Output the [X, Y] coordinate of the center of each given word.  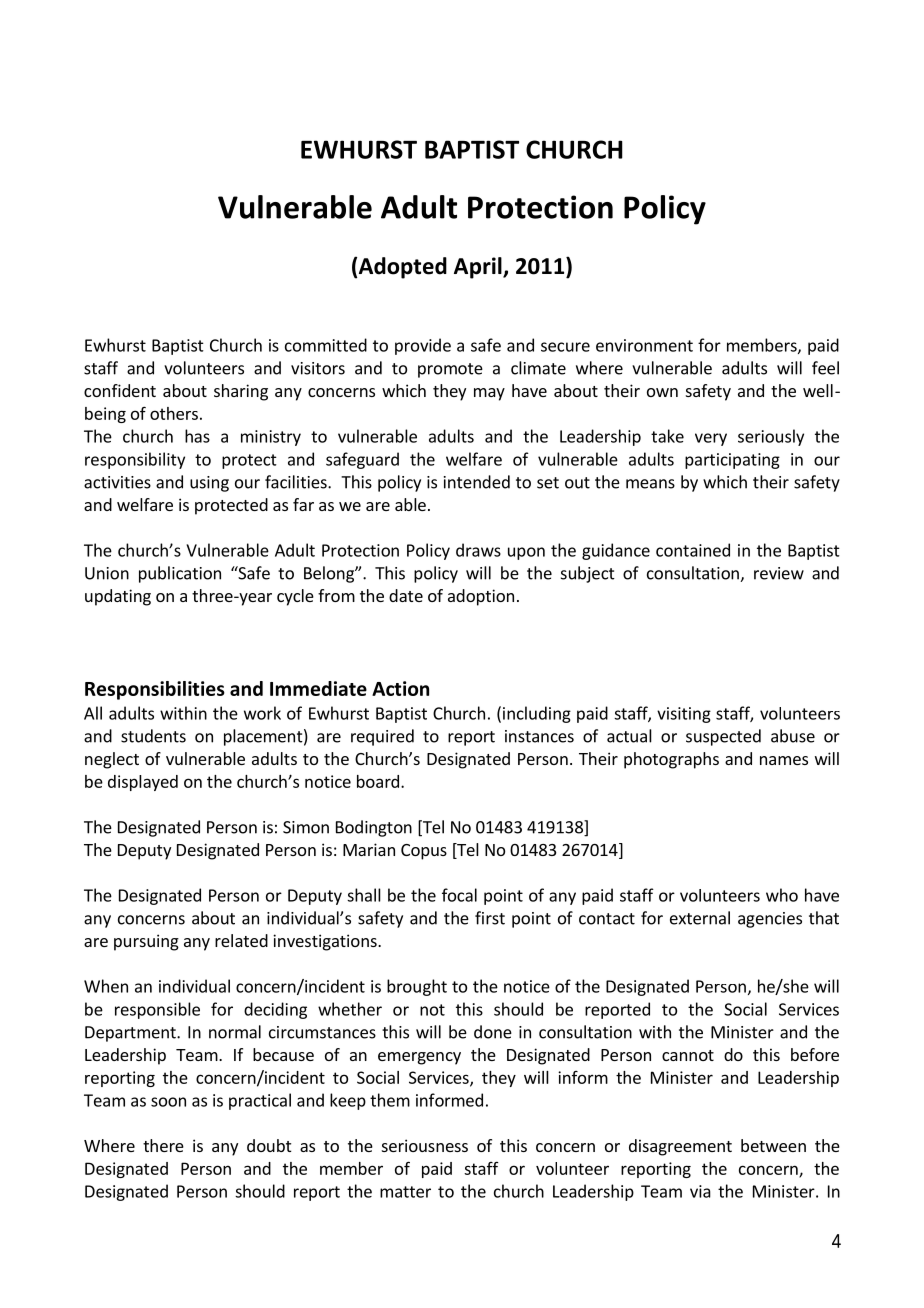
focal [459, 895]
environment [644, 345]
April [479, 268]
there [163, 1145]
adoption [481, 597]
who [782, 895]
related [241, 940]
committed [326, 345]
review [779, 573]
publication [180, 574]
